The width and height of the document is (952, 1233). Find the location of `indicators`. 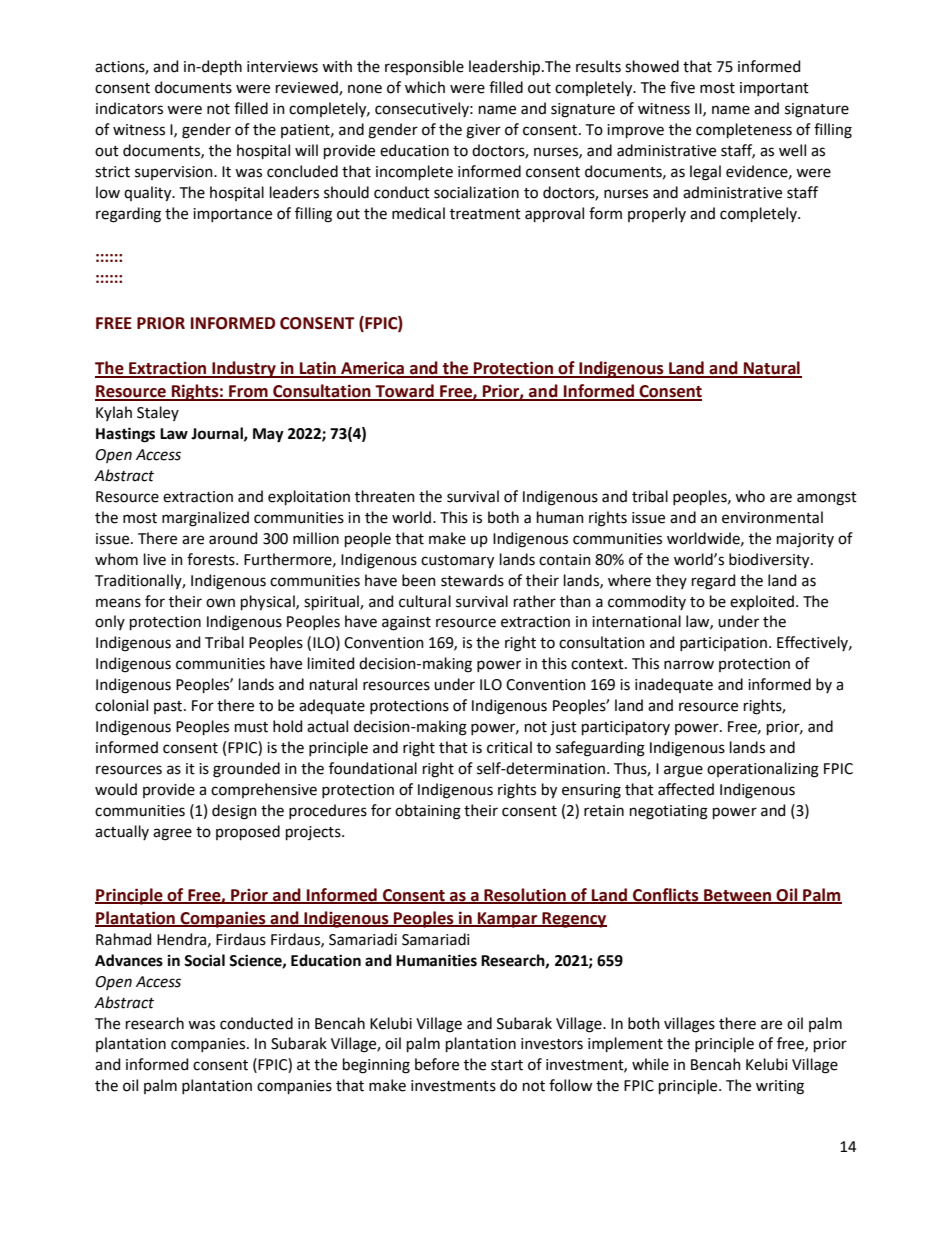

indicators is located at coordinates (129, 108).
